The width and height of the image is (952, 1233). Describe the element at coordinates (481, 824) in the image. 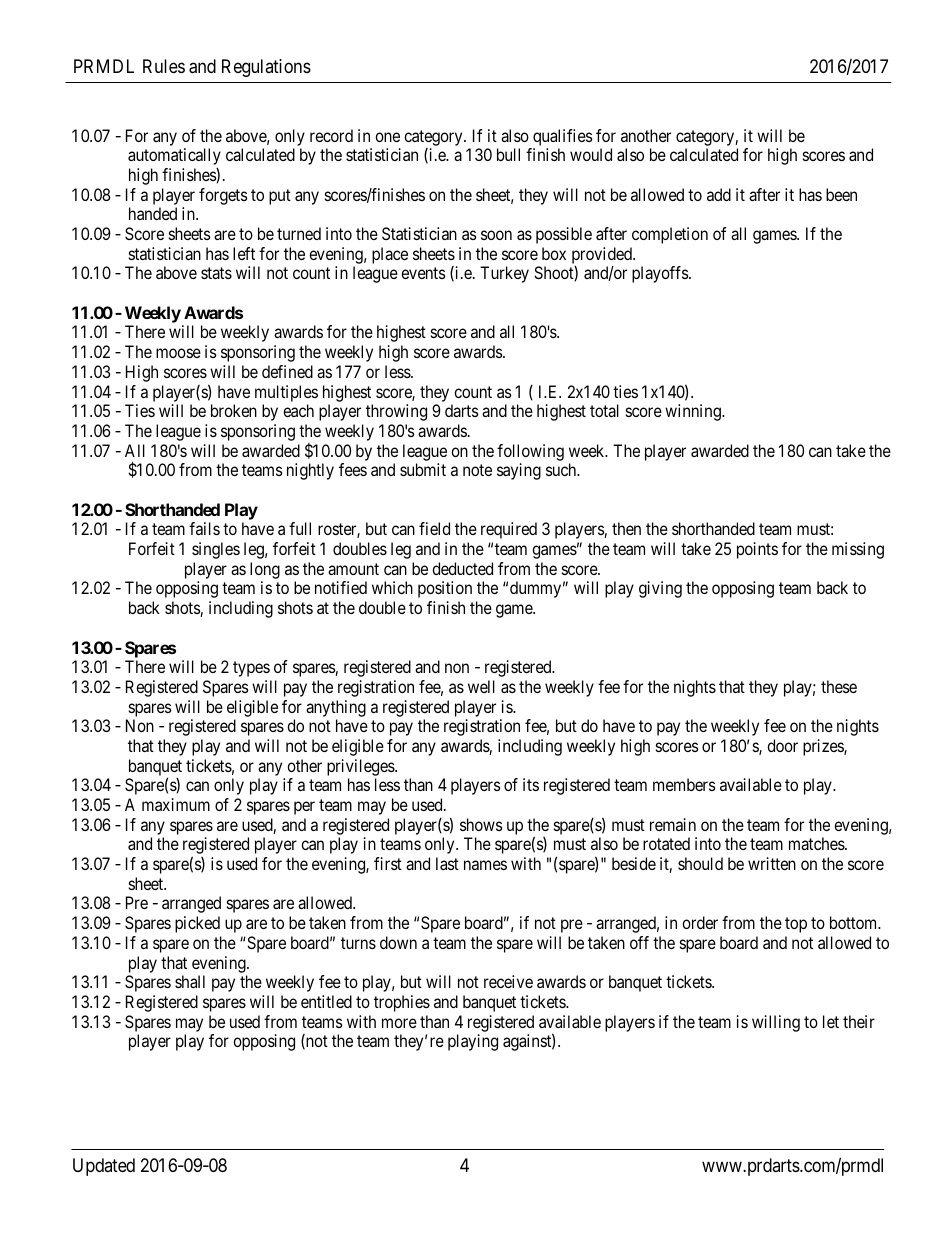

I see `shows` at that location.
